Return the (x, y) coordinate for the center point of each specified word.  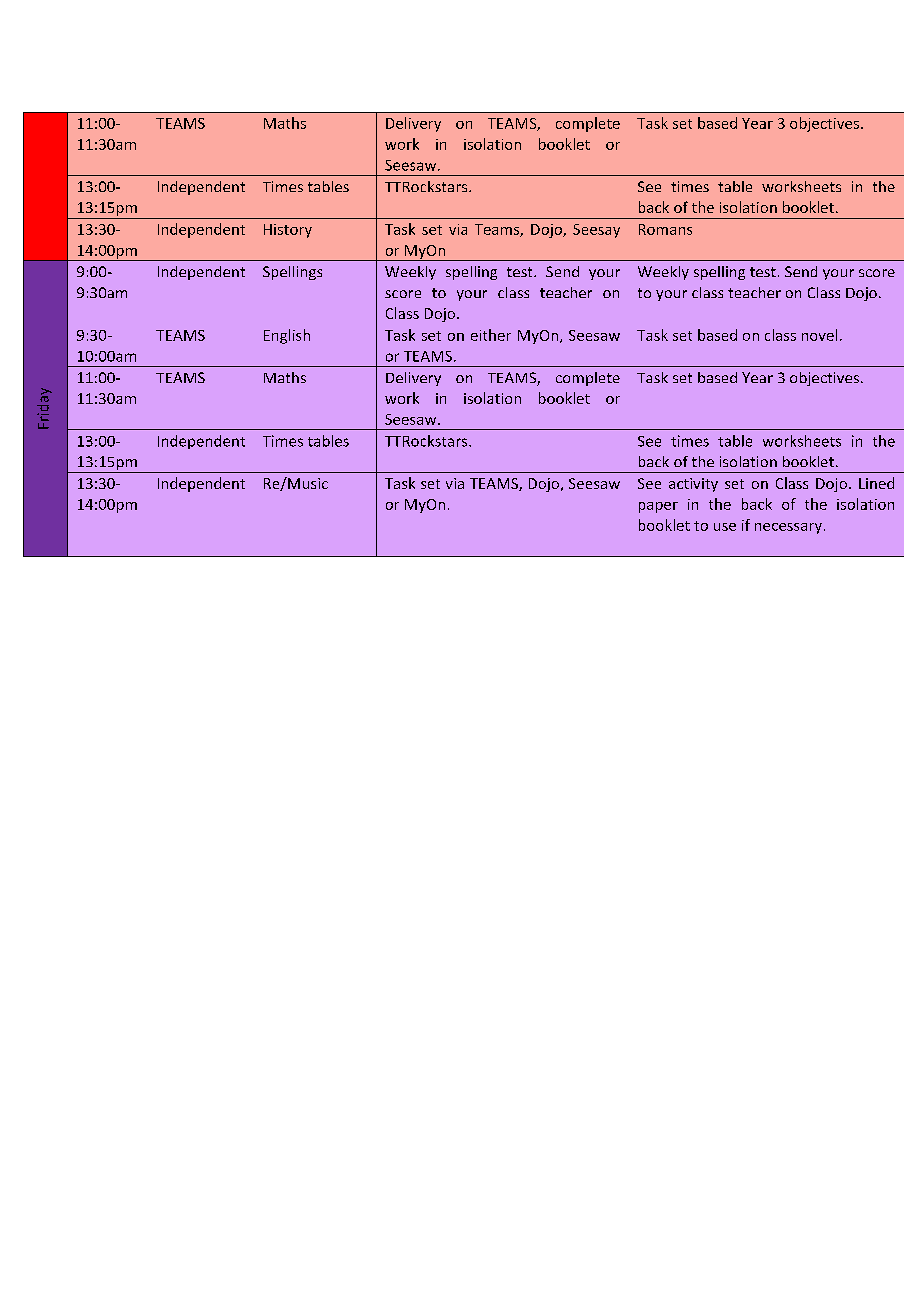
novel (819, 335)
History (288, 231)
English (287, 336)
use (725, 527)
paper (658, 507)
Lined (876, 483)
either (491, 335)
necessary (788, 528)
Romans (665, 229)
